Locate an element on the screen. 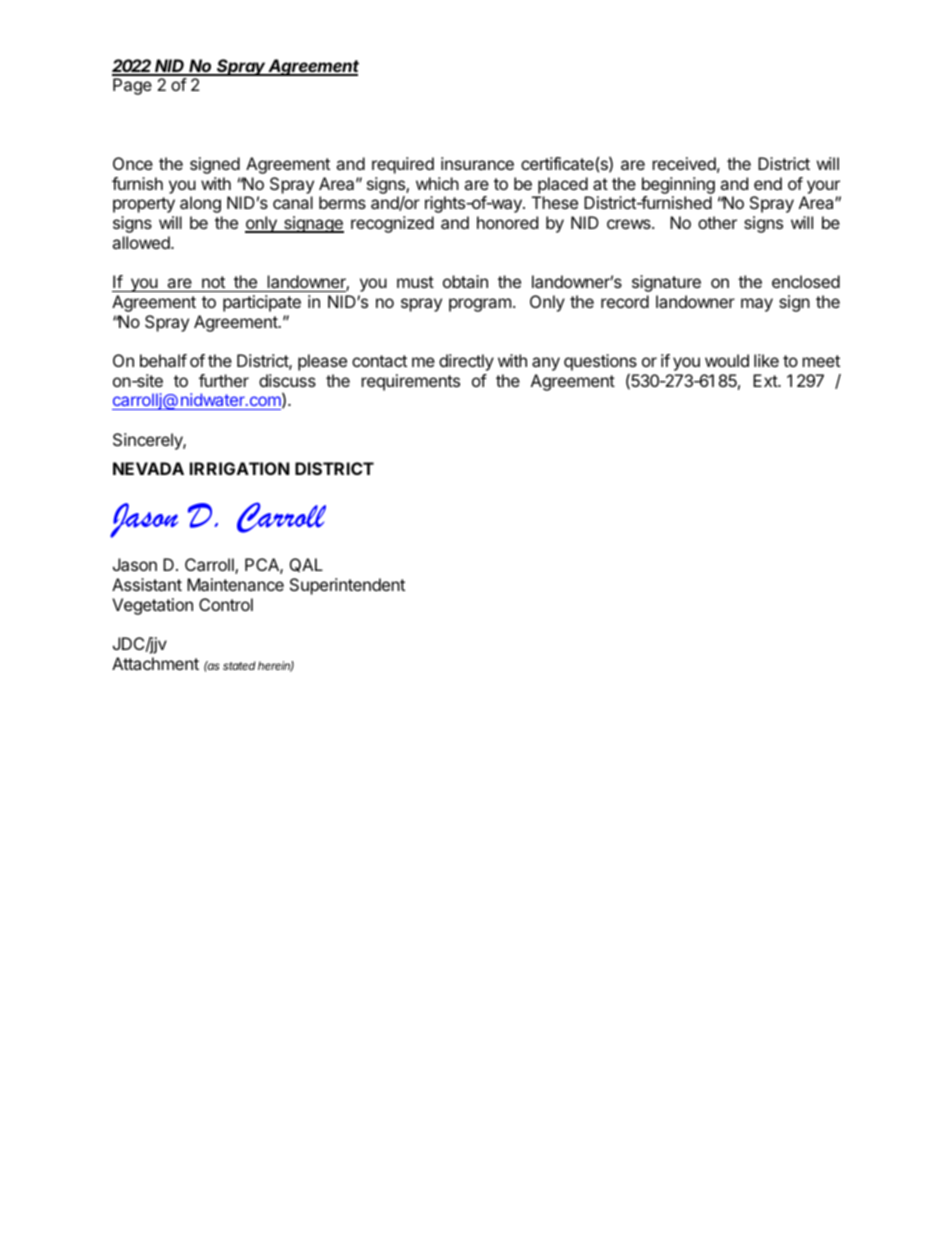 The image size is (952, 1233). Page is located at coordinates (132, 86).
